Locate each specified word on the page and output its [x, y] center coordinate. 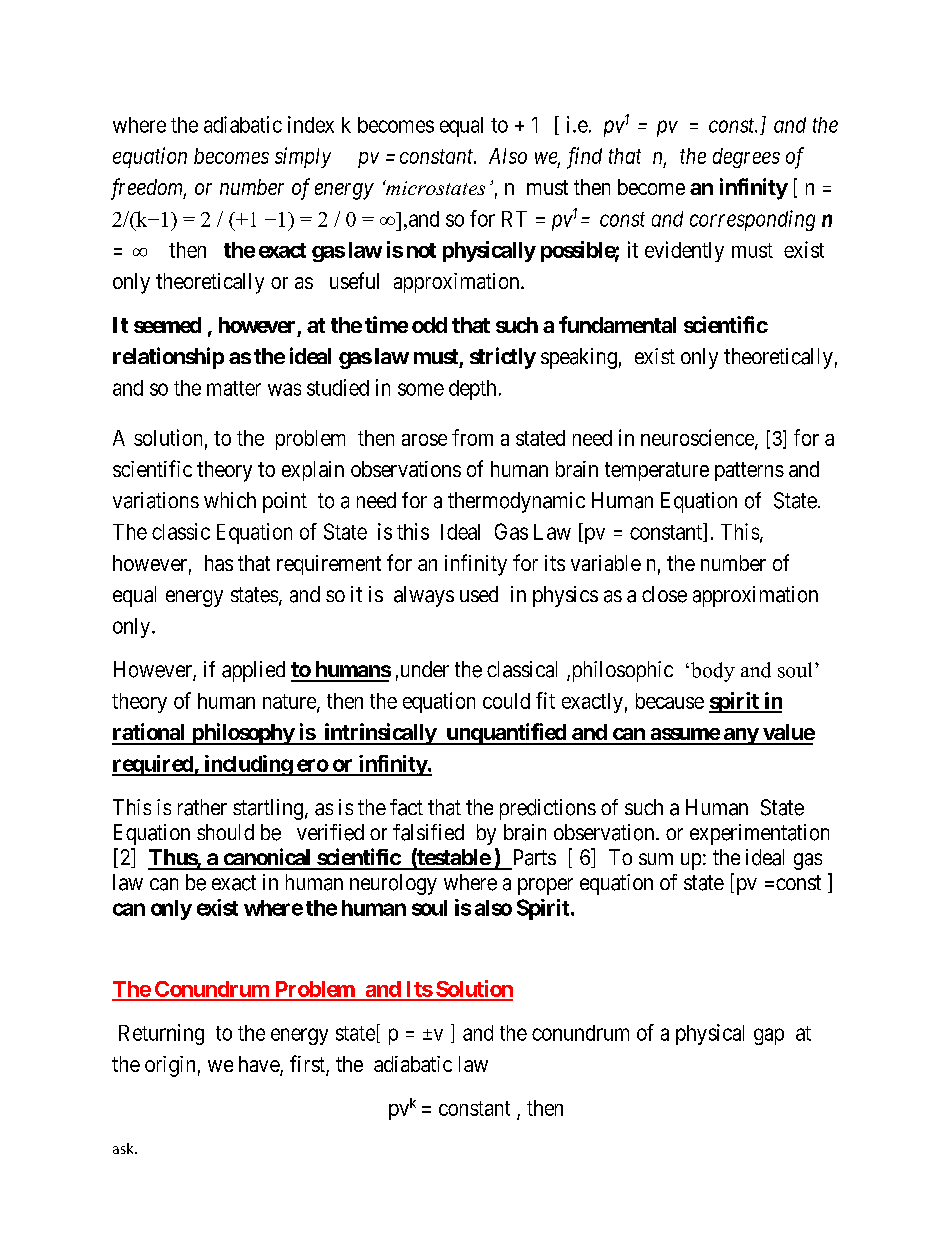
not [421, 250]
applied [253, 671]
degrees [746, 158]
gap [769, 1036]
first [308, 1065]
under [423, 669]
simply [303, 157]
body [711, 672]
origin [170, 1066]
